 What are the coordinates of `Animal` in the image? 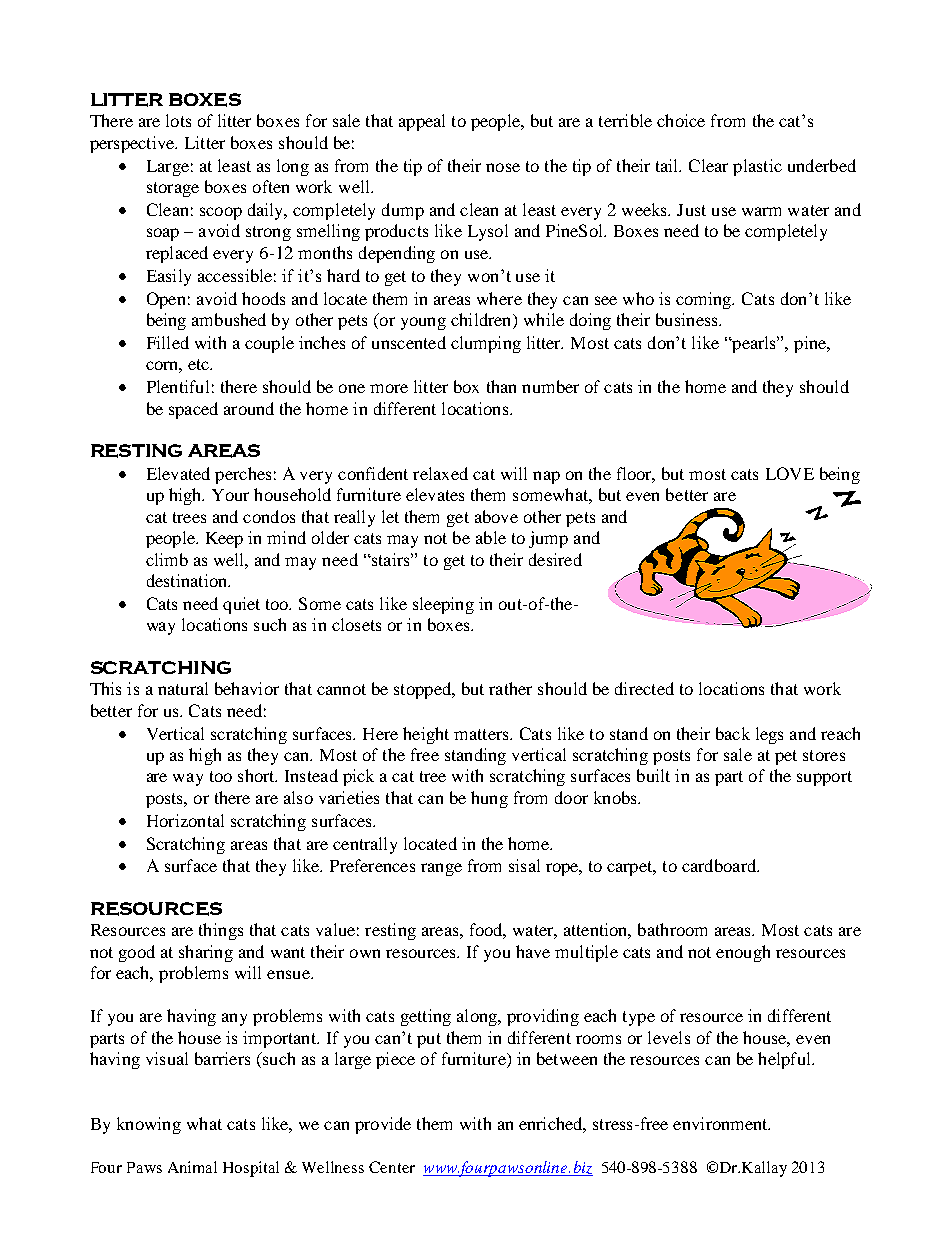 It's located at (192, 1167).
